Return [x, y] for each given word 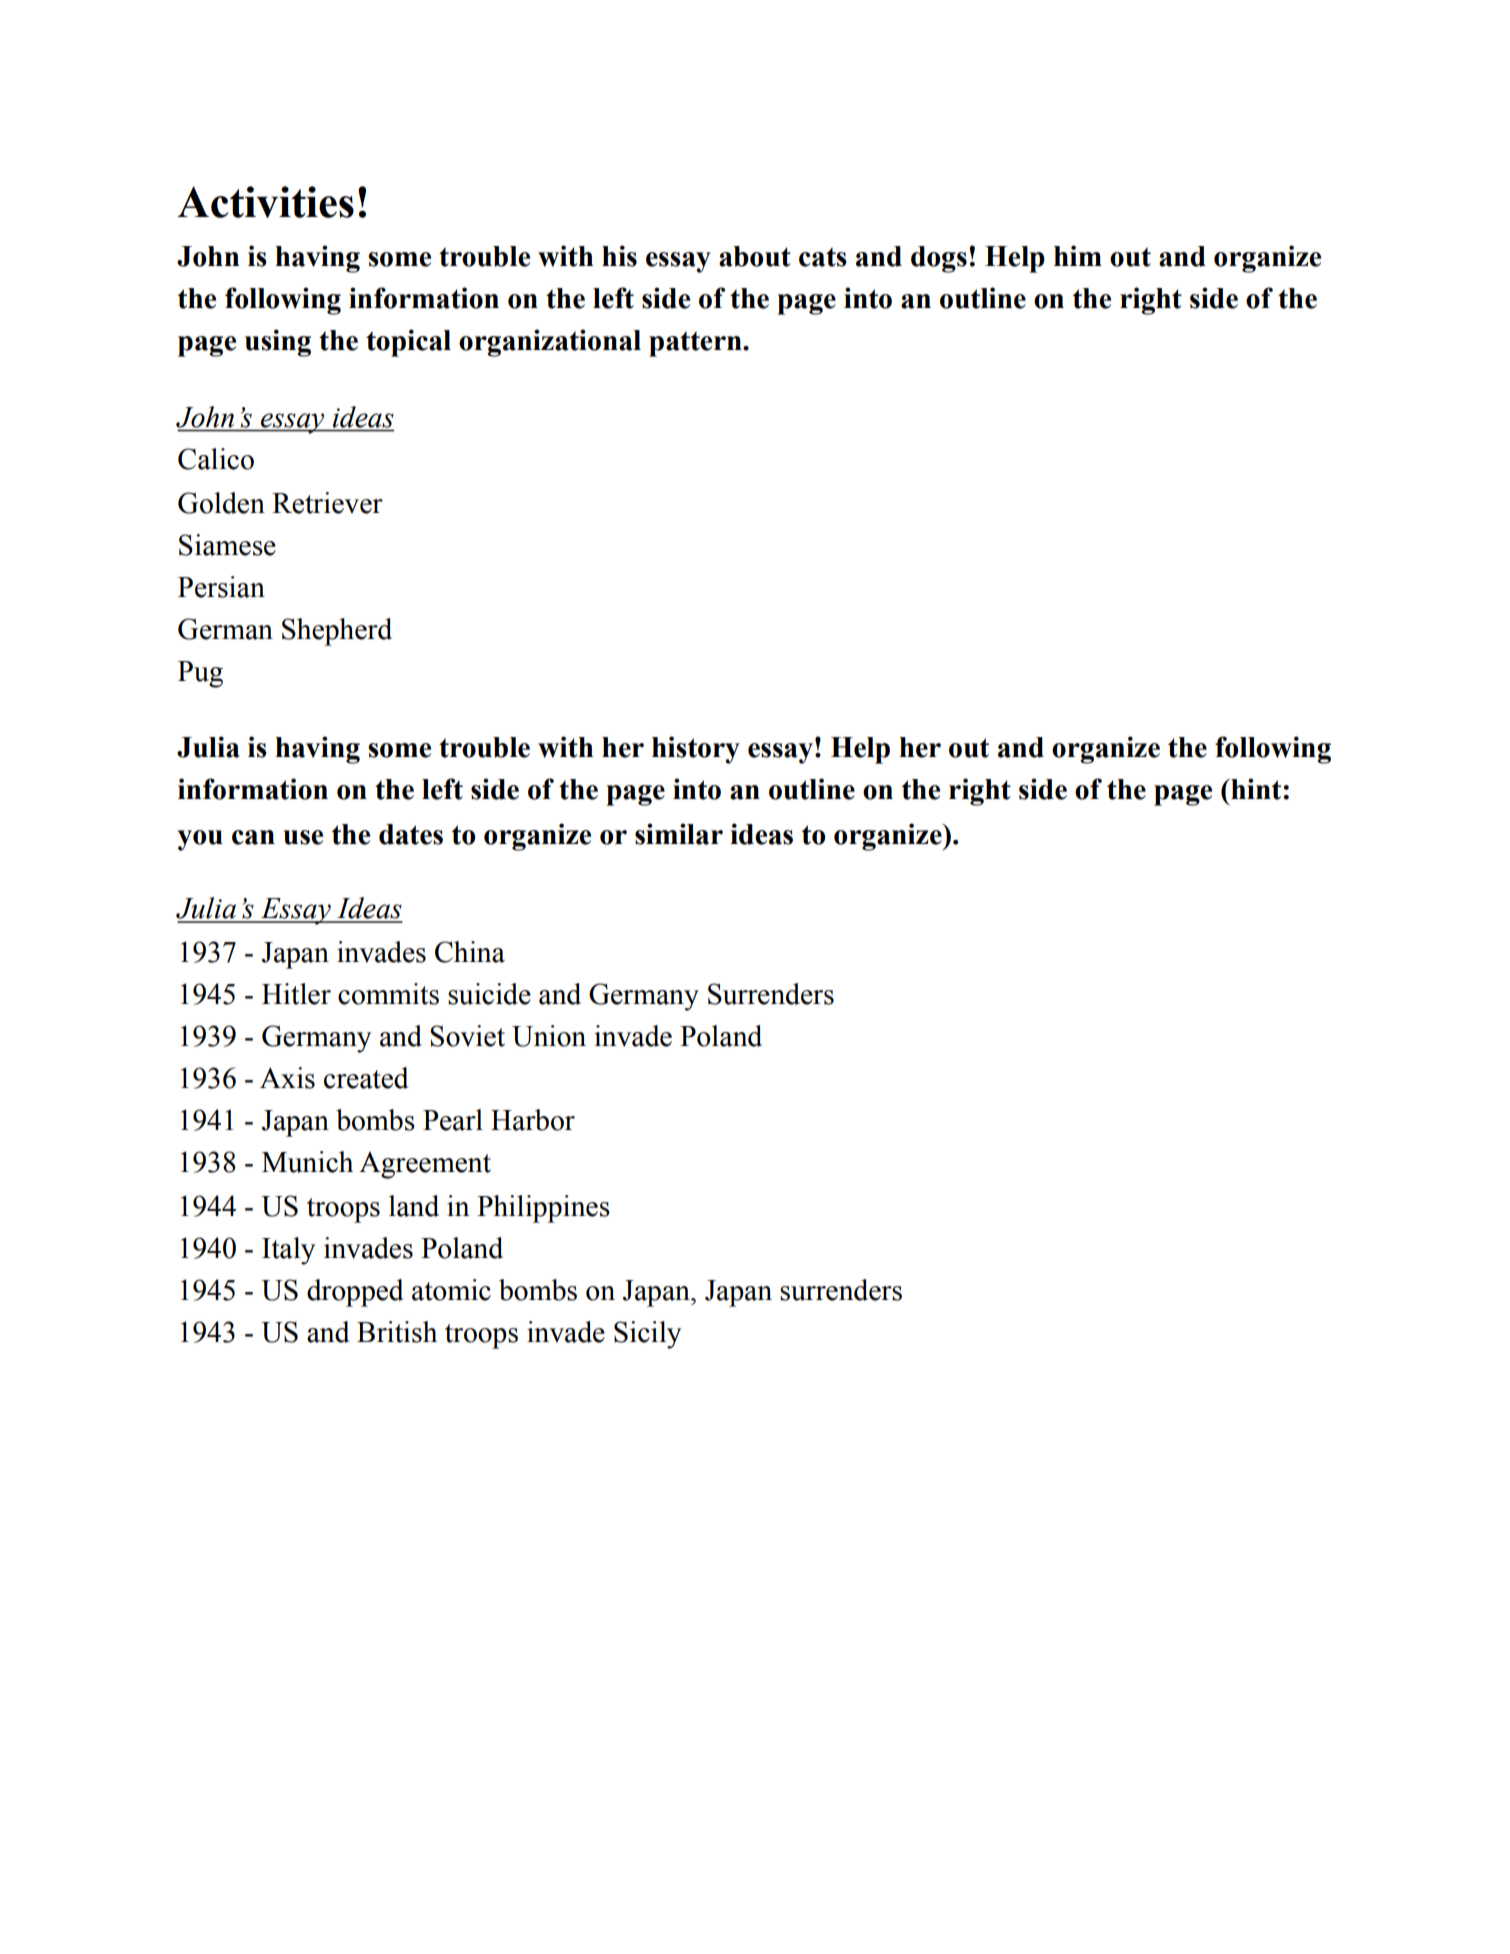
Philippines [543, 1209]
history [696, 750]
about [755, 256]
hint [1256, 789]
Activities [265, 202]
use [303, 837]
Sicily [647, 1335]
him [1078, 255]
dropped [355, 1293]
